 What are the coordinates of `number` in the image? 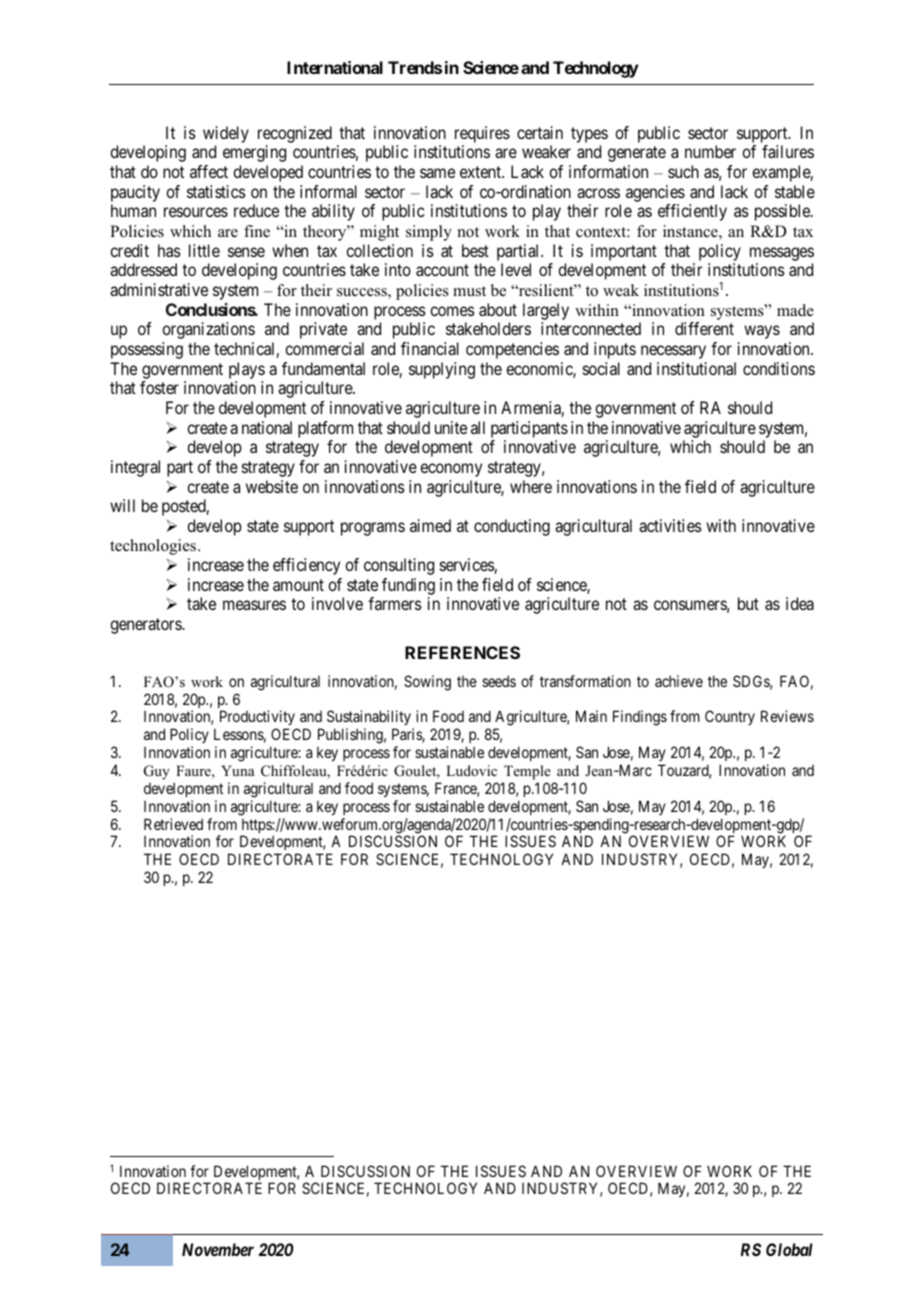 It's located at (710, 151).
